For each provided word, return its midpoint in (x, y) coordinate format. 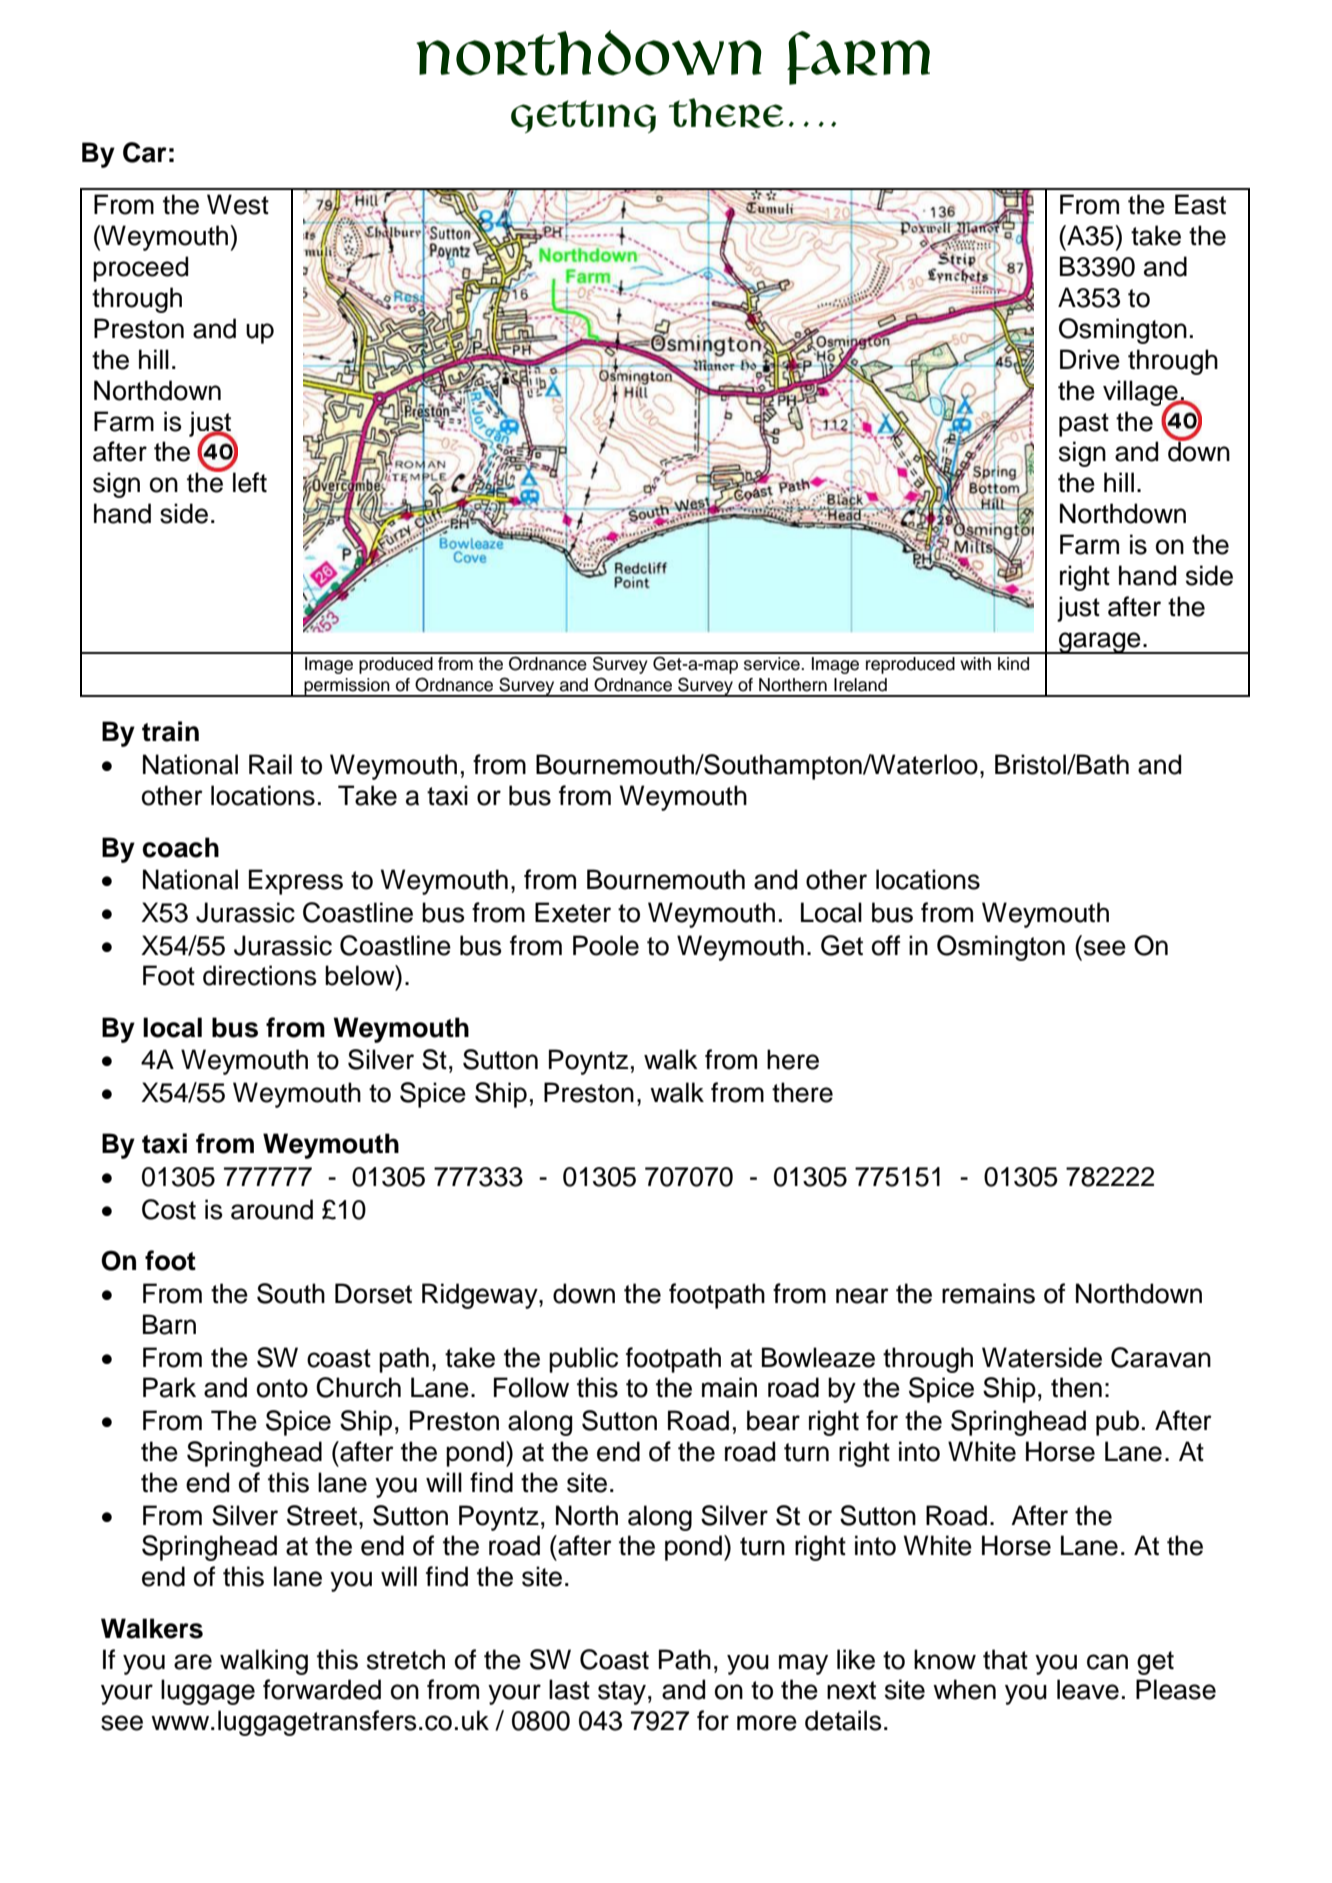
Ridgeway (481, 1296)
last (569, 1689)
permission (347, 687)
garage (1100, 643)
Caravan (1161, 1357)
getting (583, 116)
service (773, 664)
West (238, 204)
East (1200, 204)
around (272, 1209)
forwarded (322, 1689)
